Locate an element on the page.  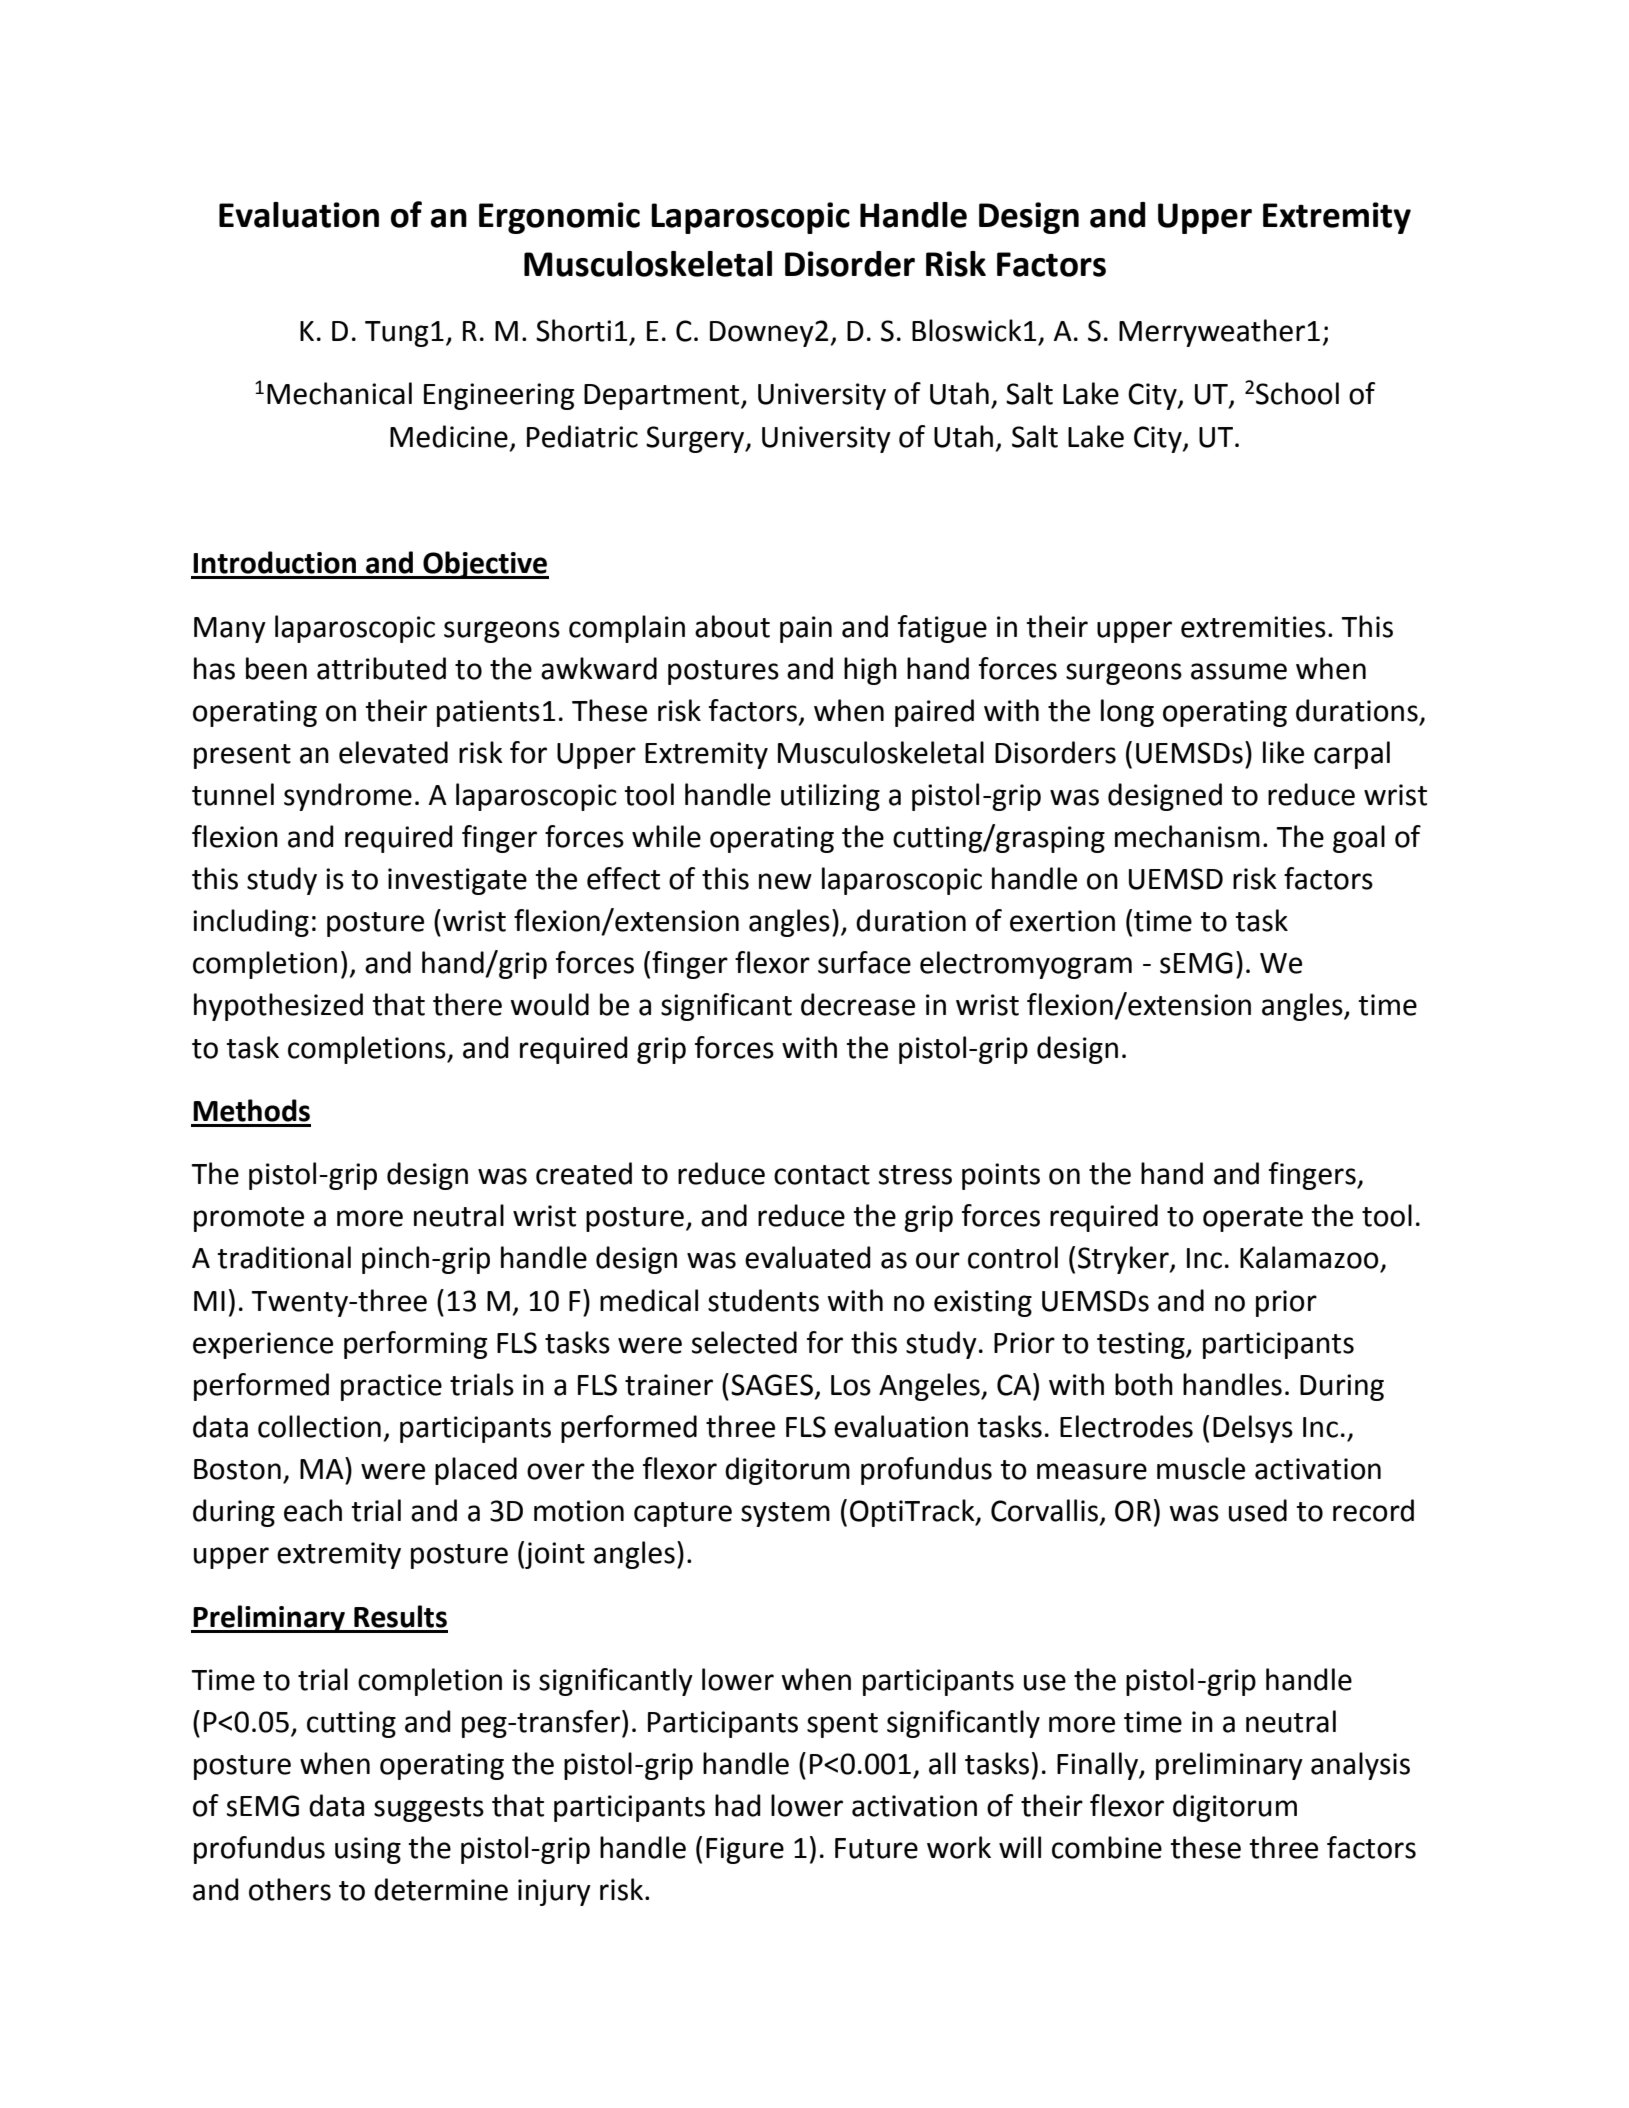
Department is located at coordinates (663, 397).
